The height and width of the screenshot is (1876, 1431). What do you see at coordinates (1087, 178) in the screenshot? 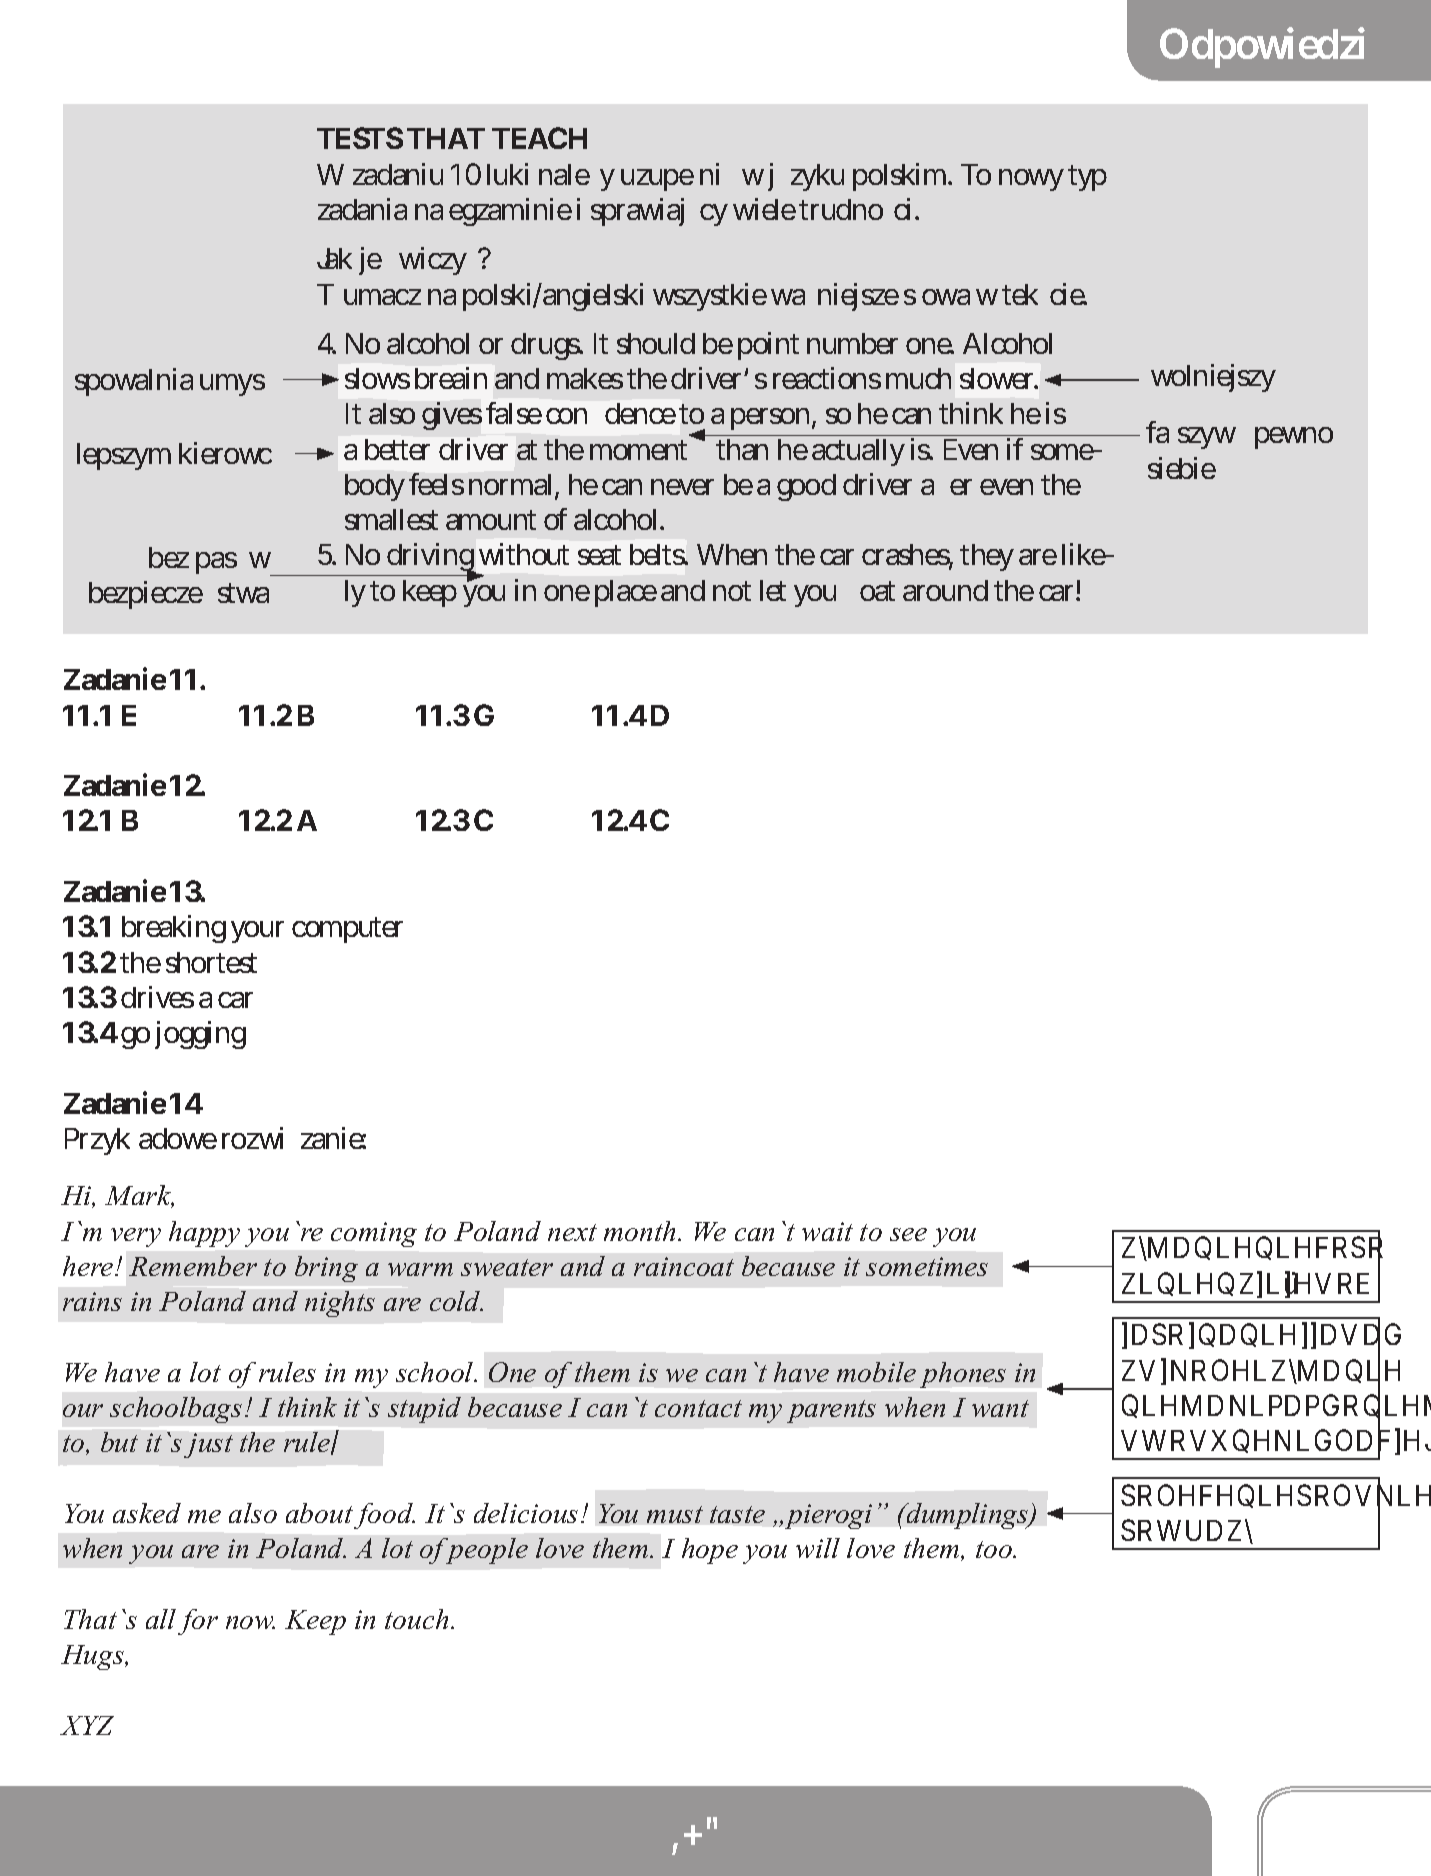
I see `typ` at bounding box center [1087, 178].
